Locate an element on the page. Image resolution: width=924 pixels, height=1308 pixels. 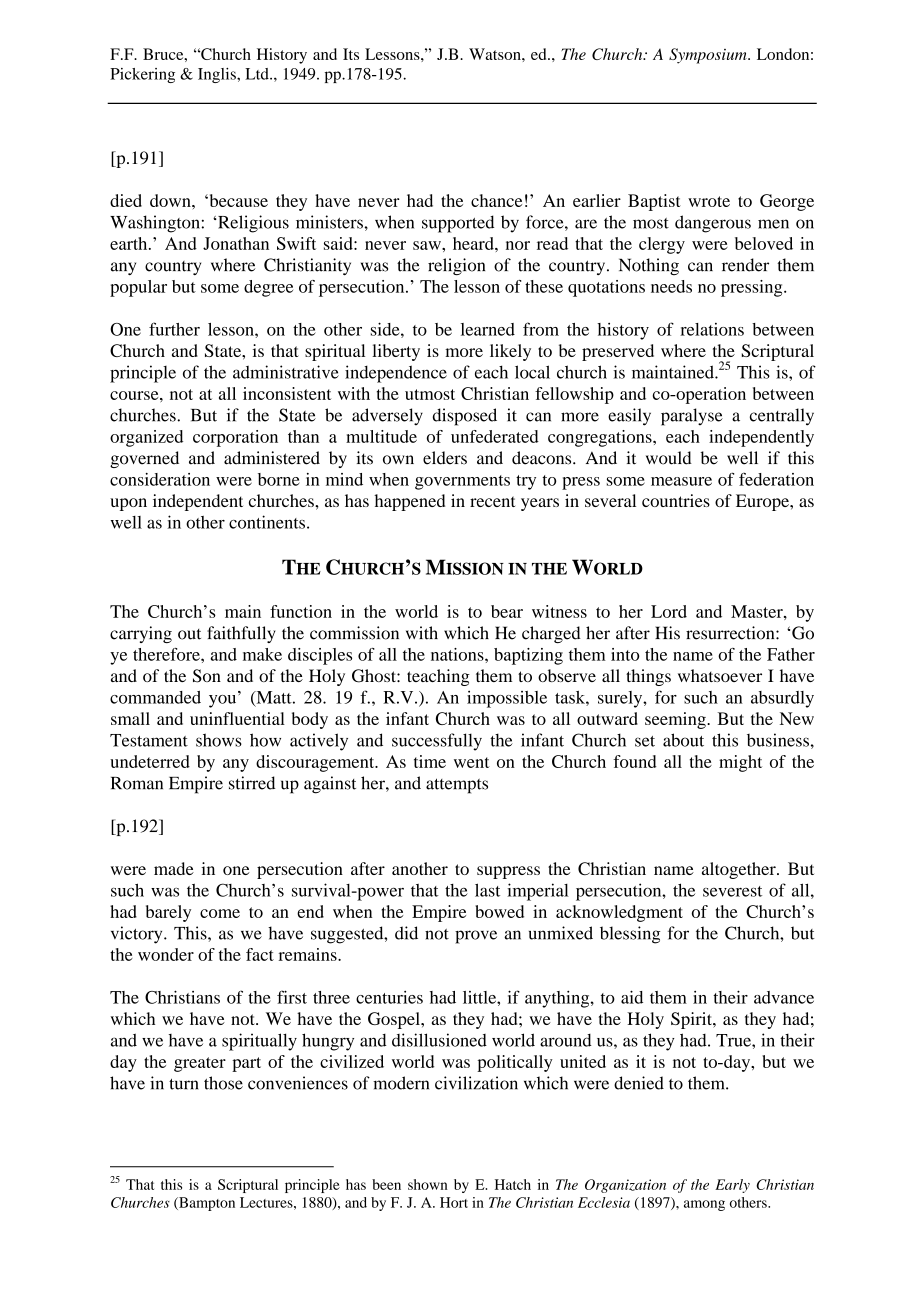
paralyse is located at coordinates (692, 417).
